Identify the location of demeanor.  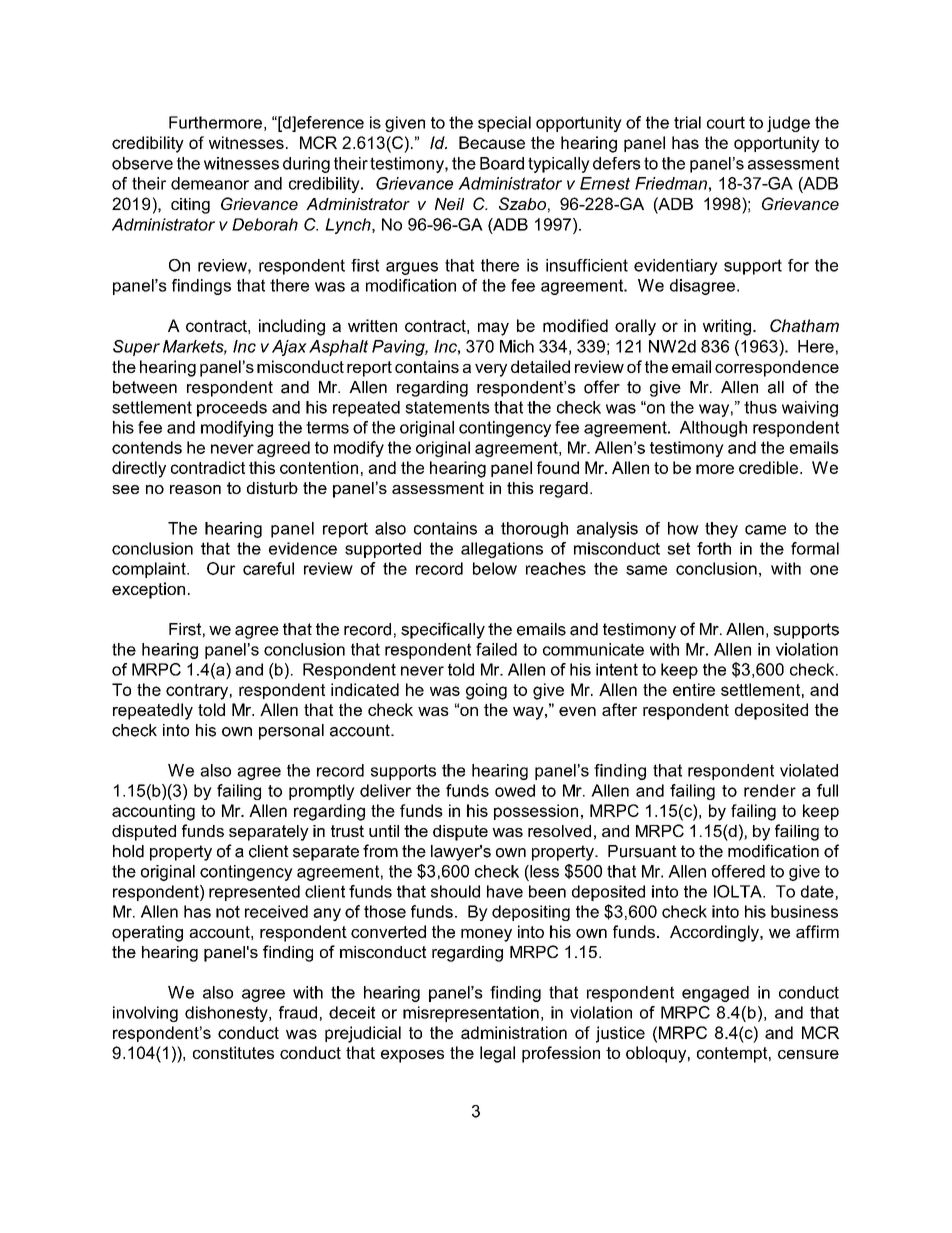
(210, 183).
